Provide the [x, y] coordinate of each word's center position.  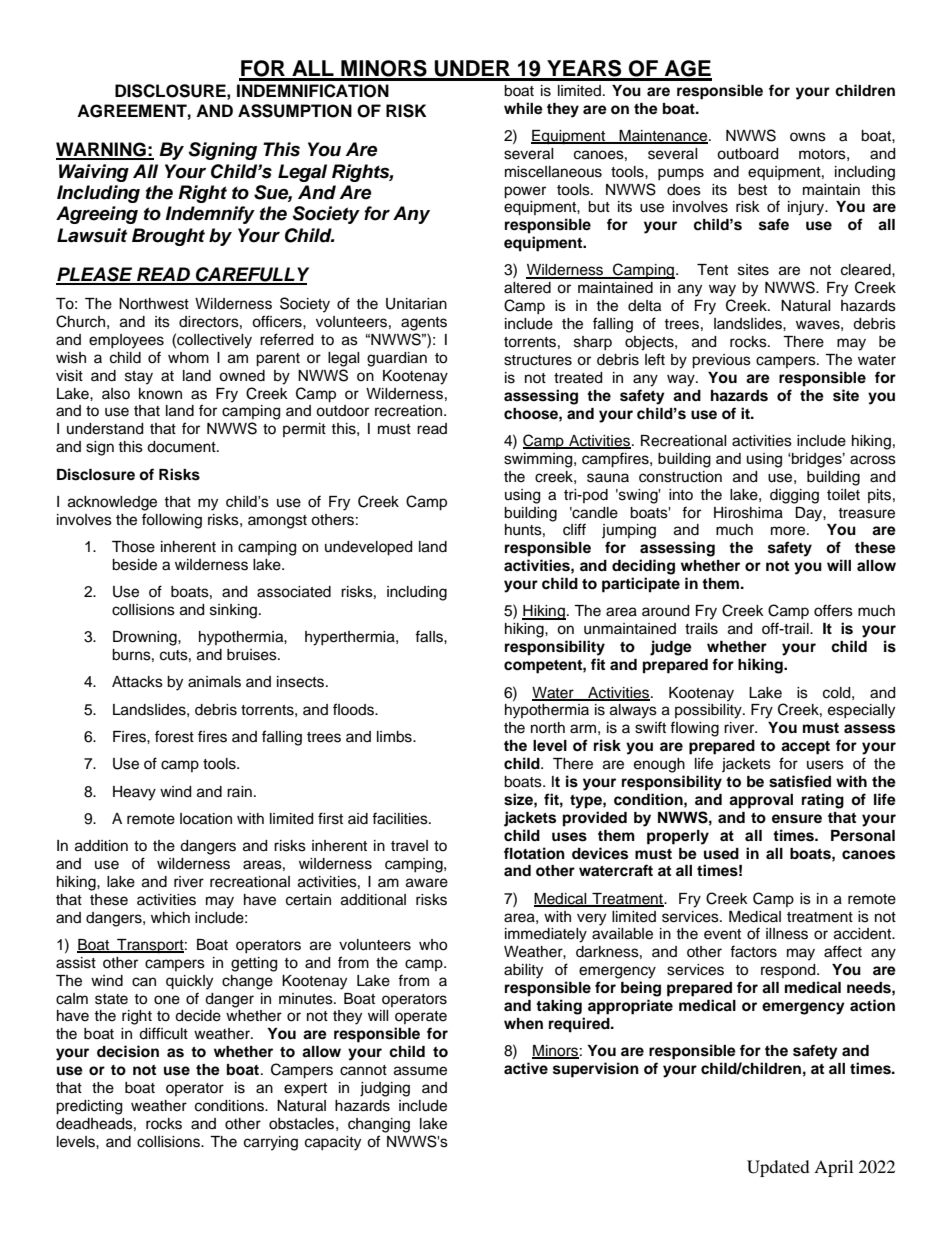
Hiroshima [748, 513]
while [523, 108]
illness [787, 934]
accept [805, 748]
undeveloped [368, 548]
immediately [546, 935]
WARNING [102, 150]
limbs [395, 737]
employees [126, 341]
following [172, 521]
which [170, 918]
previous [721, 361]
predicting [89, 1107]
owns [808, 137]
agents [424, 324]
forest [174, 736]
